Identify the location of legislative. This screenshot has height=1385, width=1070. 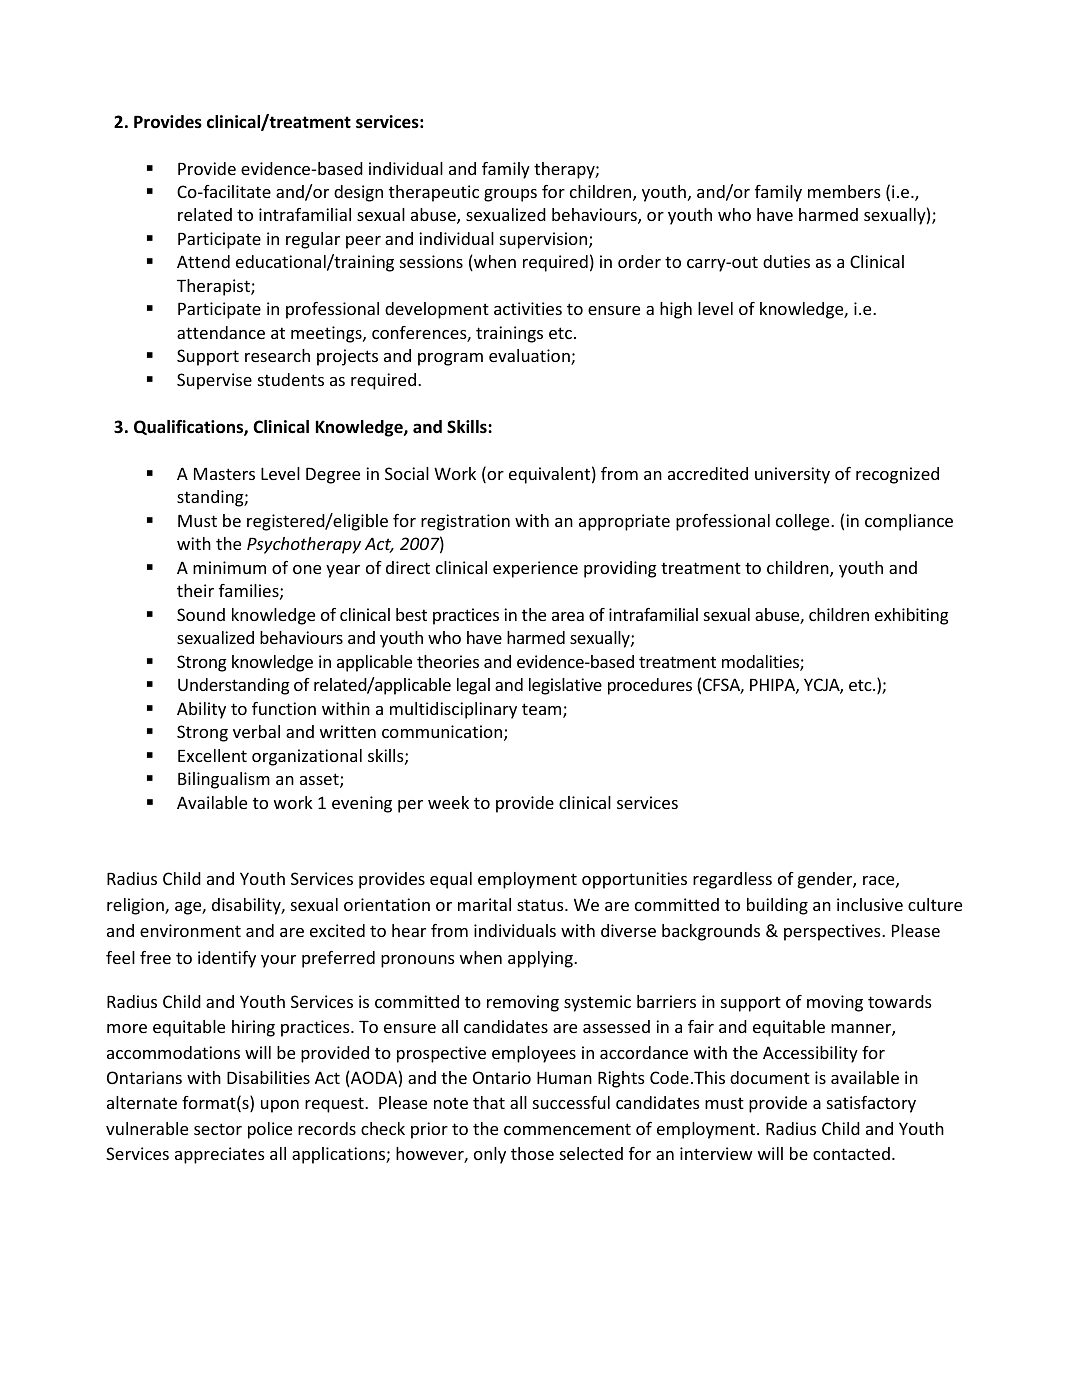
(565, 686).
